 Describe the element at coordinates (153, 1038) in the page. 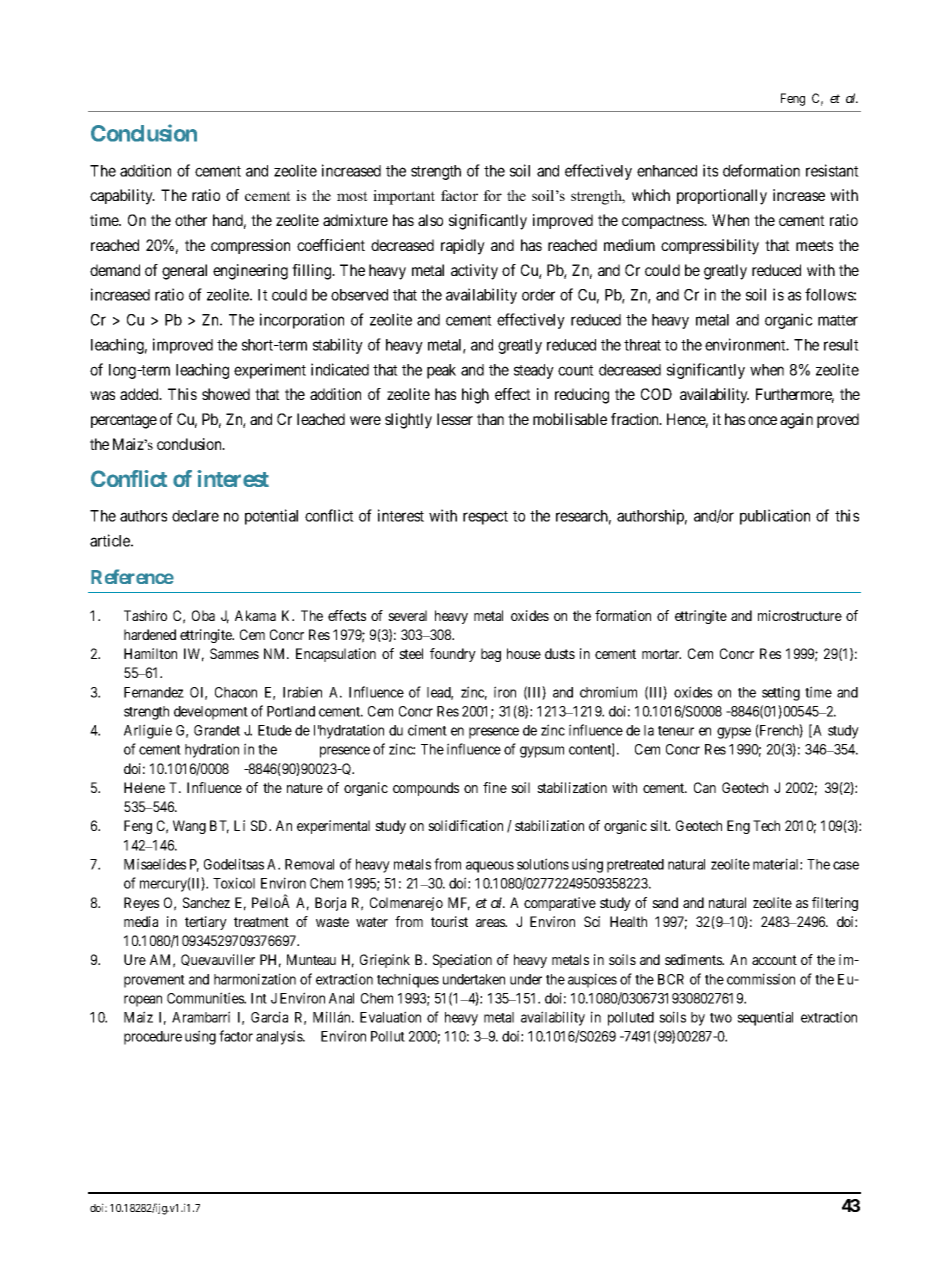

I see `procedure` at that location.
